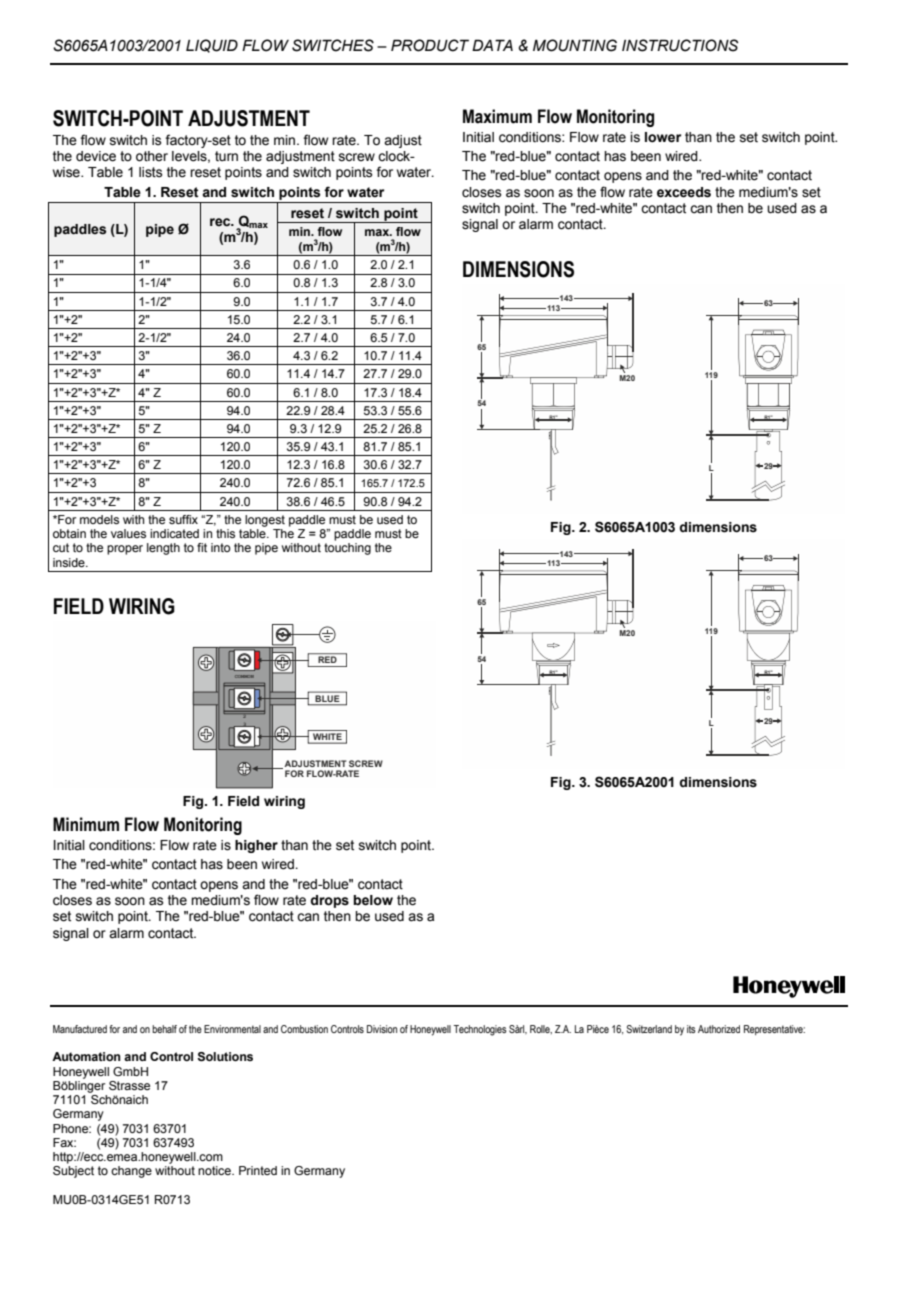  What do you see at coordinates (347, 549) in the image?
I see `touching` at bounding box center [347, 549].
